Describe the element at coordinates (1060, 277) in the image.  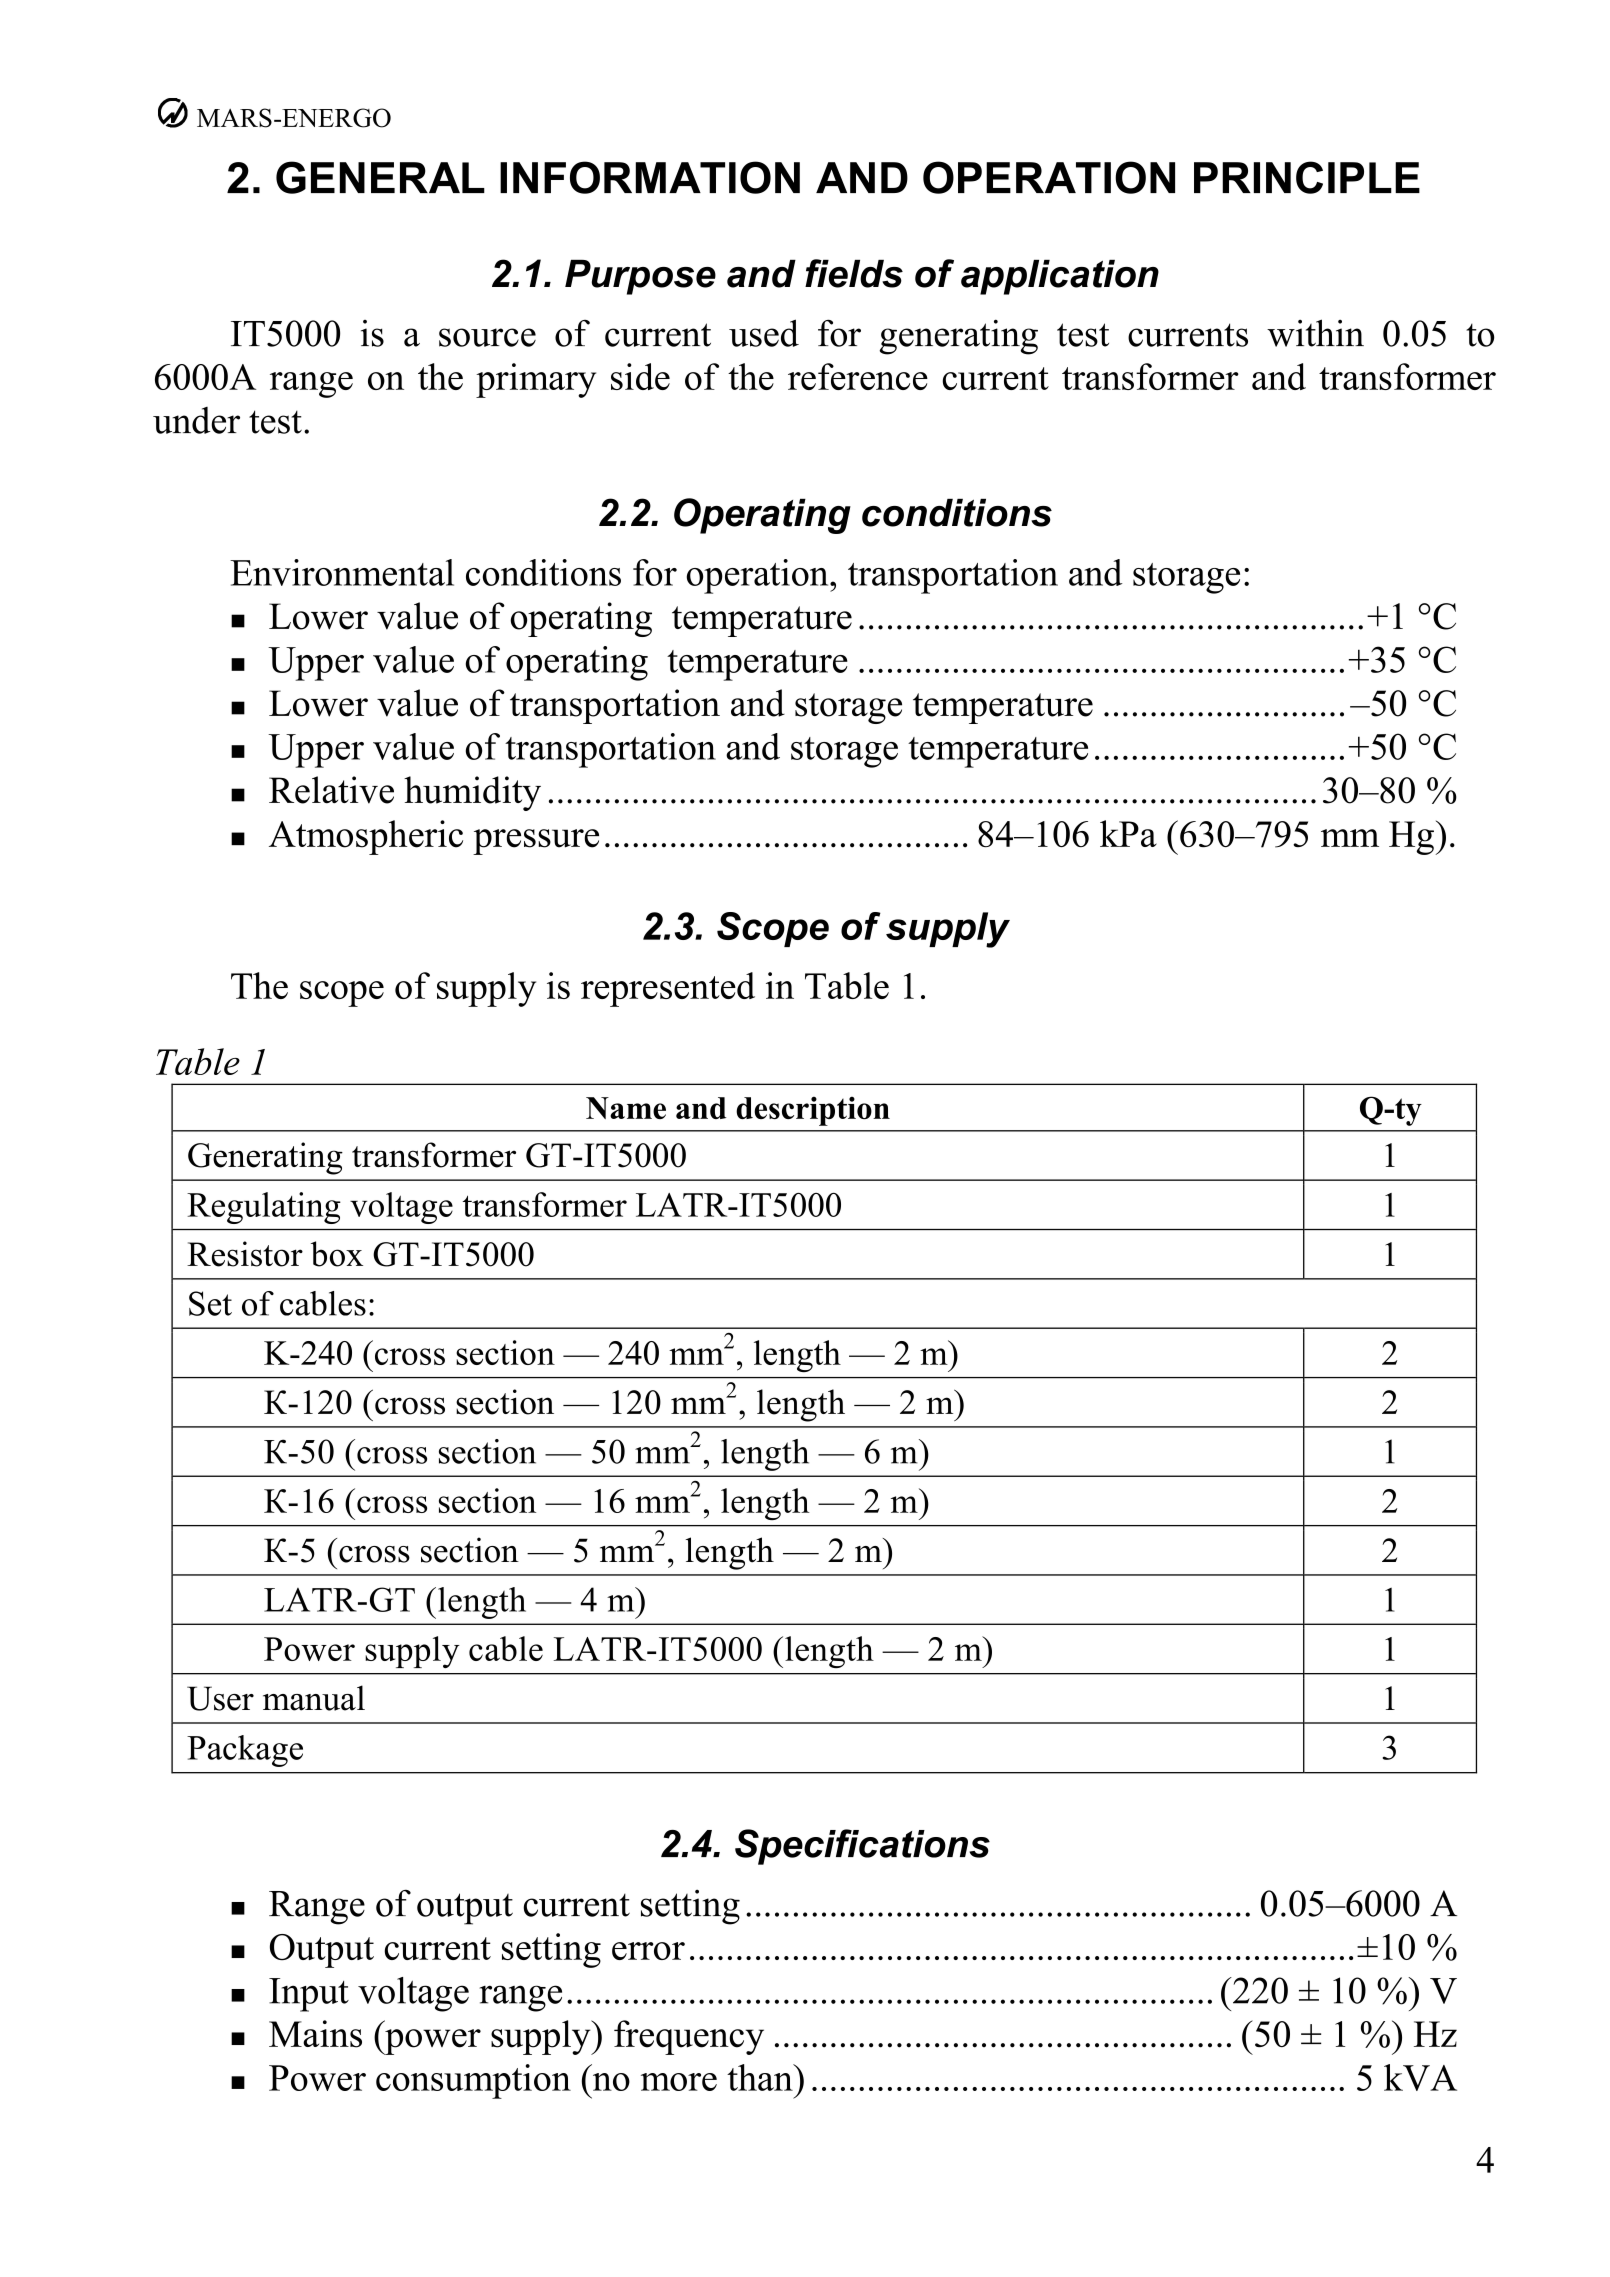
I see `application` at that location.
